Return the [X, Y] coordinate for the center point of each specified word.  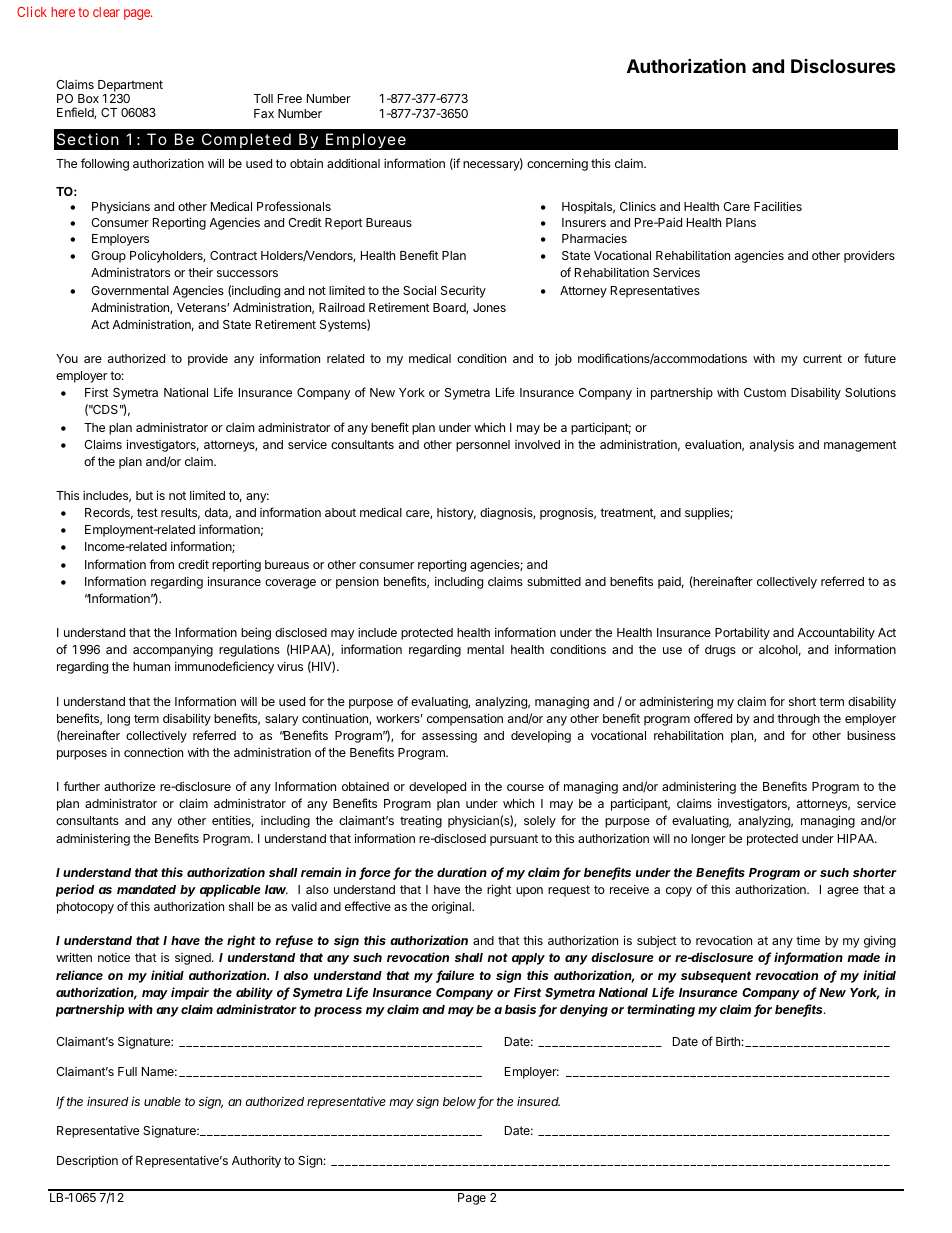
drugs [720, 651]
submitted [554, 581]
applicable [230, 890]
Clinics [638, 206]
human [151, 666]
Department [130, 86]
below [460, 1103]
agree [843, 892]
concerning [557, 165]
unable [162, 1101]
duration [462, 872]
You [67, 358]
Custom [765, 392]
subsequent [716, 977]
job [563, 359]
